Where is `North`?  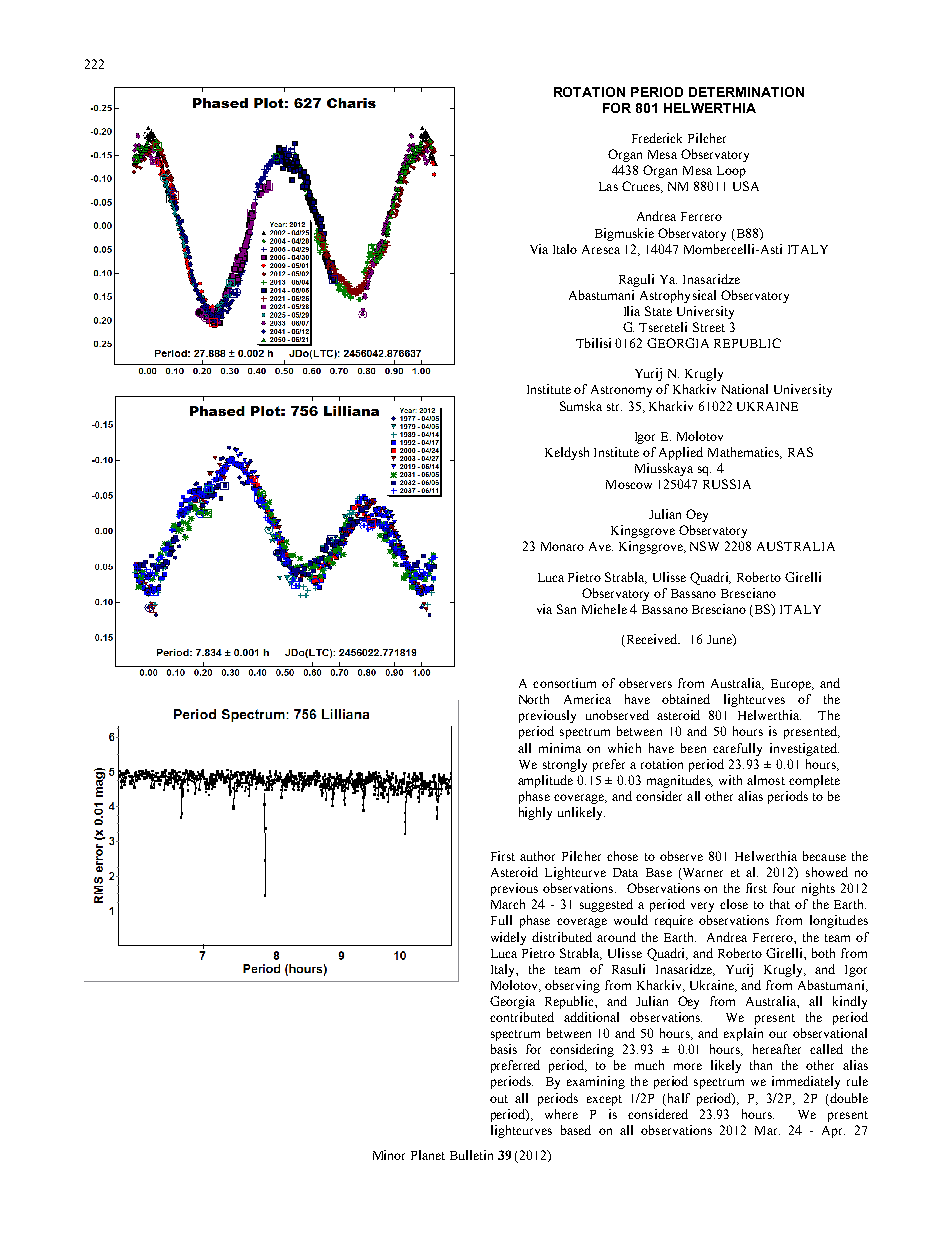 North is located at coordinates (534, 699).
